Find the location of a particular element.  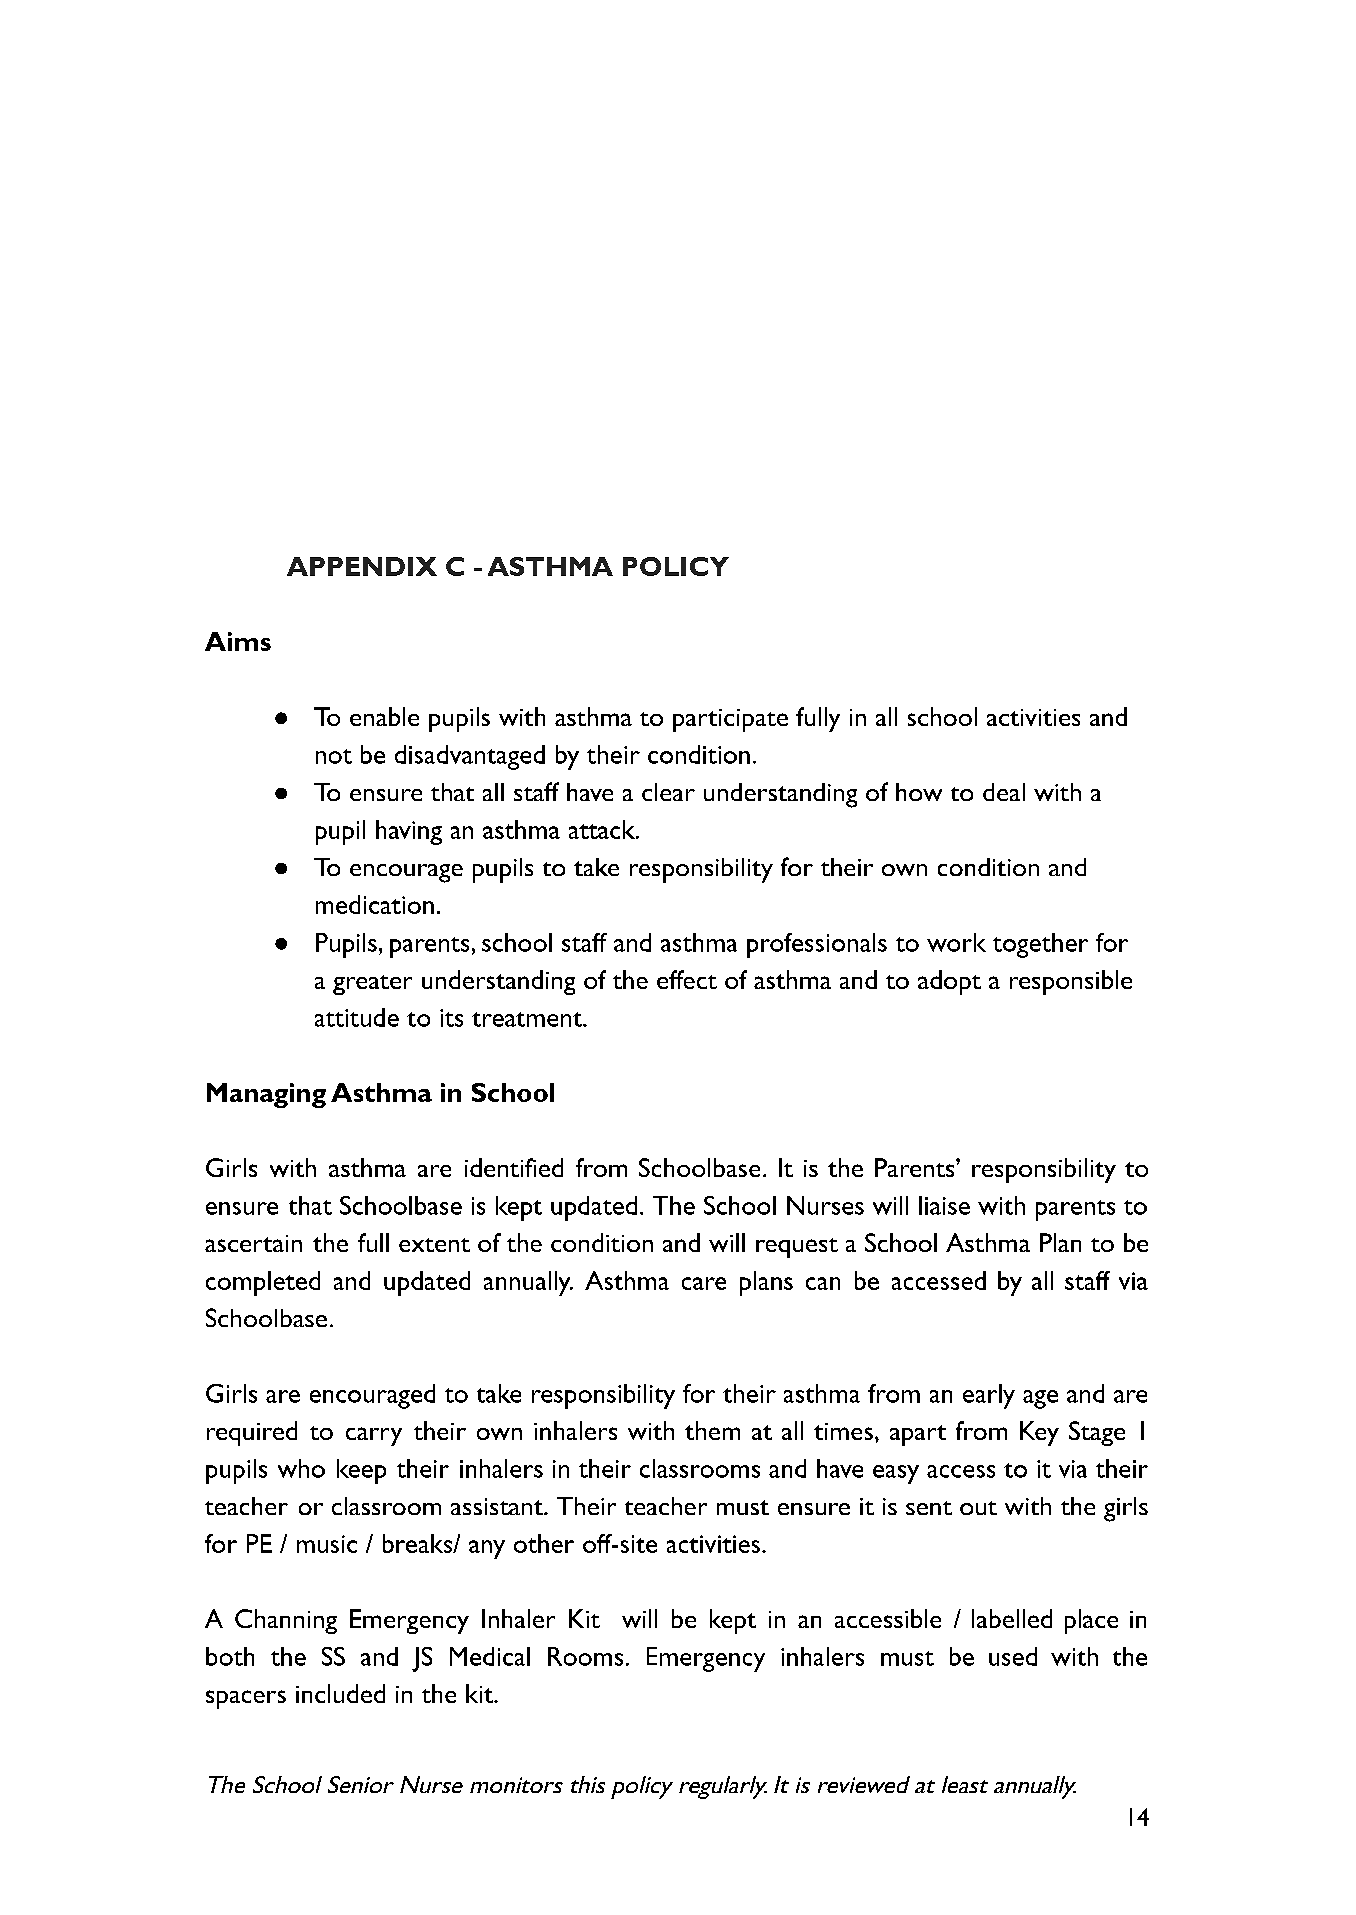

them is located at coordinates (712, 1430).
